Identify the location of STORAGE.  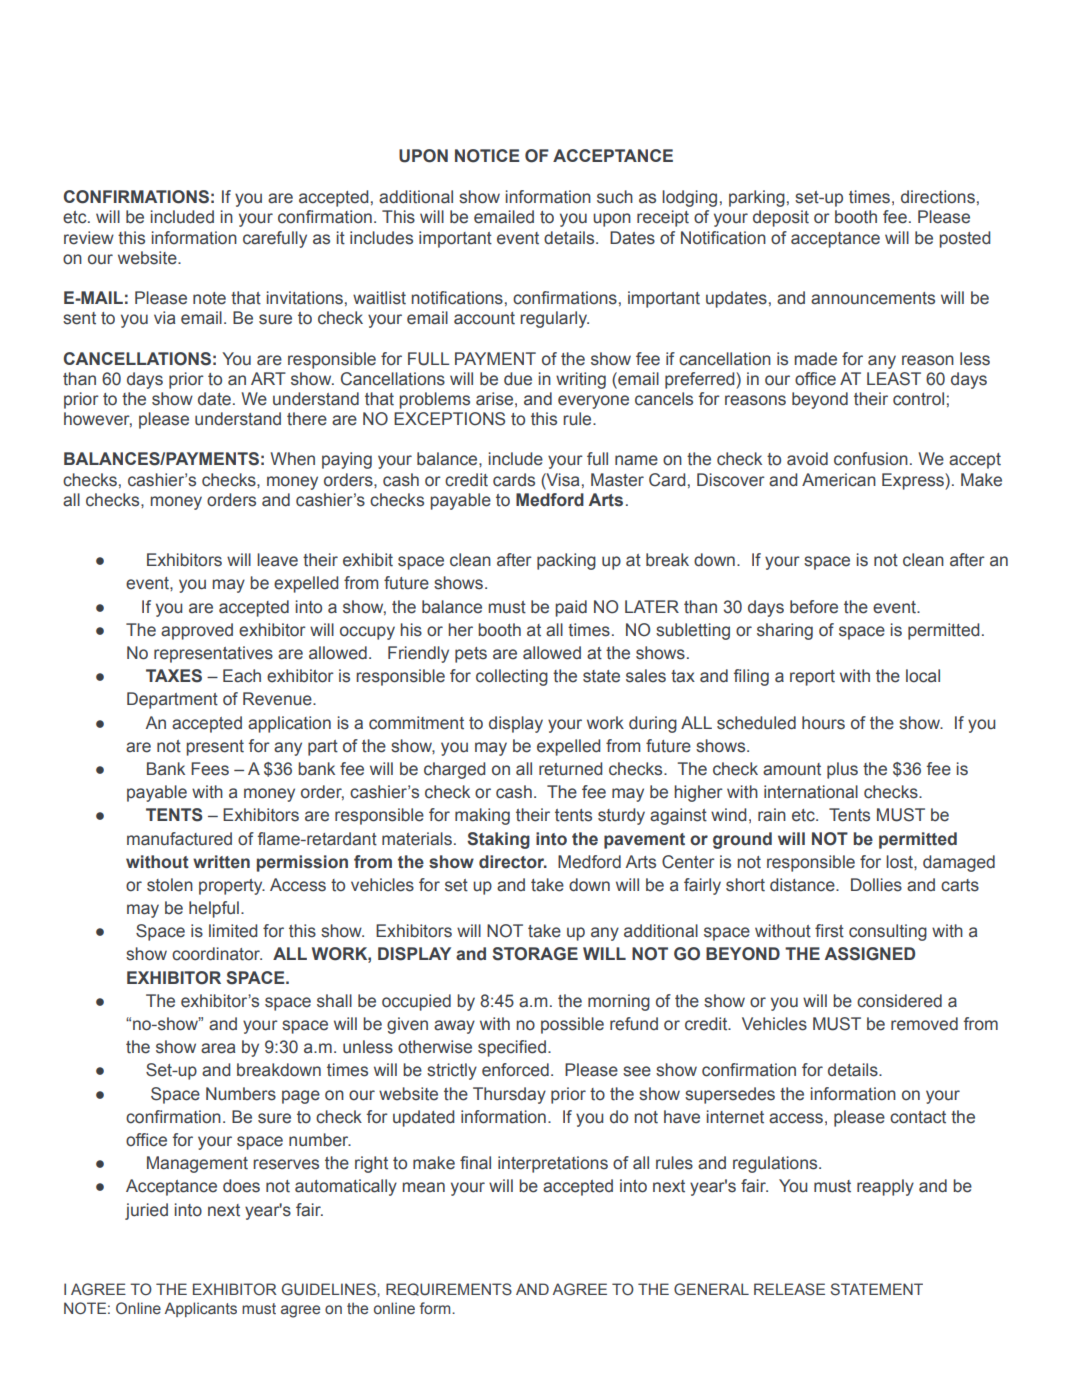
(535, 954).
